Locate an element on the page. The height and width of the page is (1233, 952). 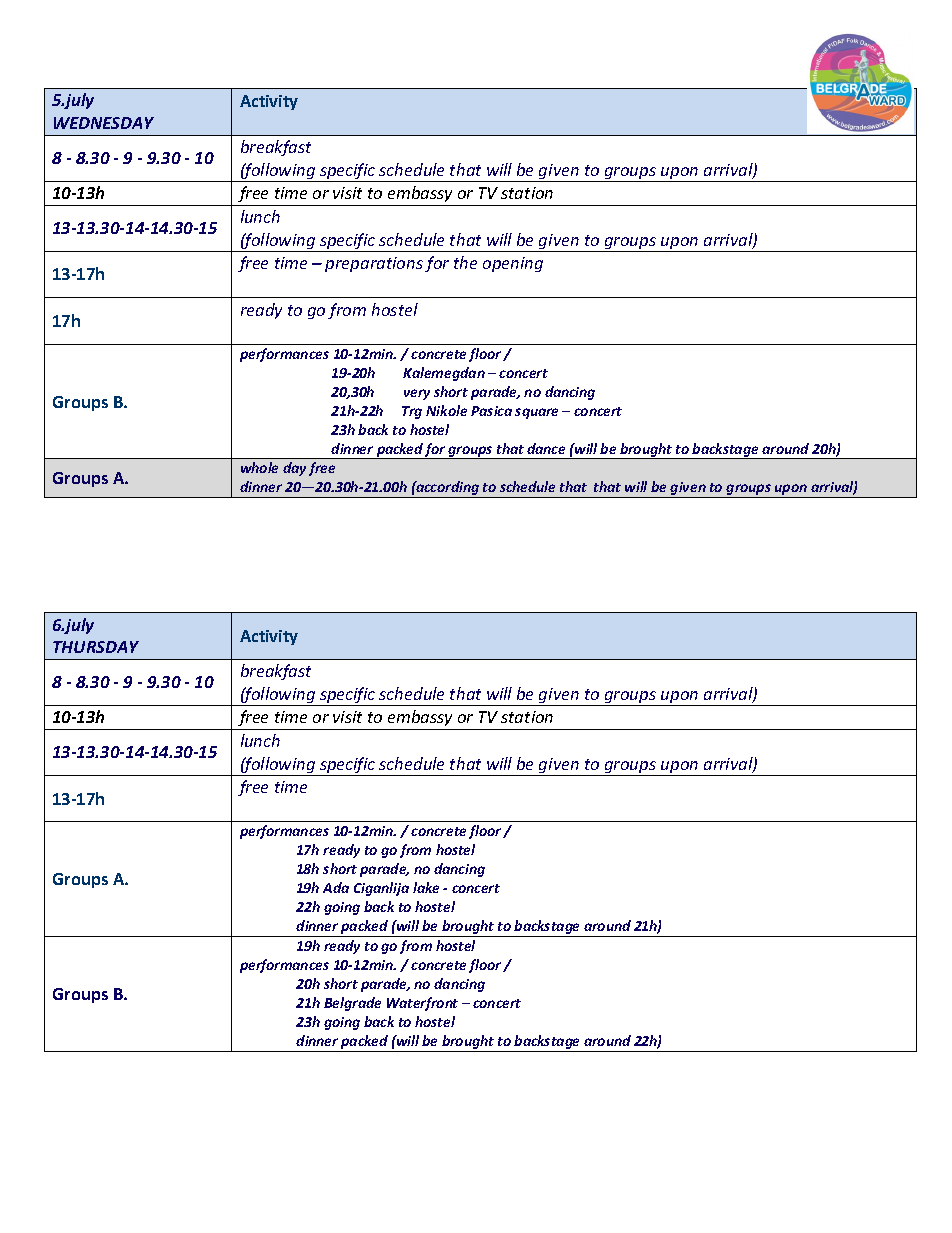
WEDNESDAY is located at coordinates (104, 123).
